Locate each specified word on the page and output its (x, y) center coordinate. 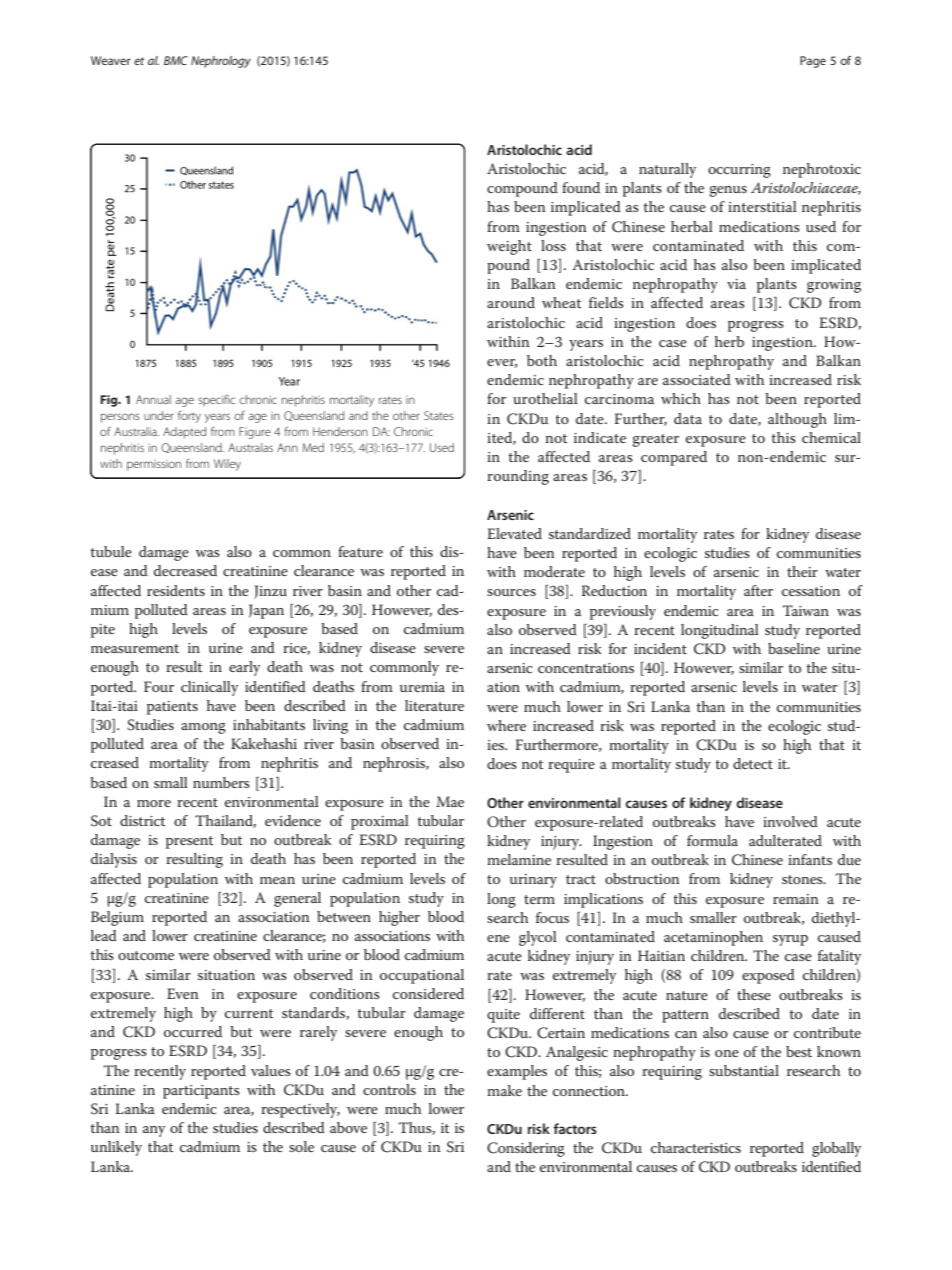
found (581, 187)
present (190, 842)
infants (810, 859)
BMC (176, 60)
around (511, 302)
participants (201, 1092)
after (758, 590)
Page (813, 62)
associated (697, 379)
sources (511, 592)
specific (216, 400)
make (504, 1090)
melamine (519, 859)
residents (176, 590)
